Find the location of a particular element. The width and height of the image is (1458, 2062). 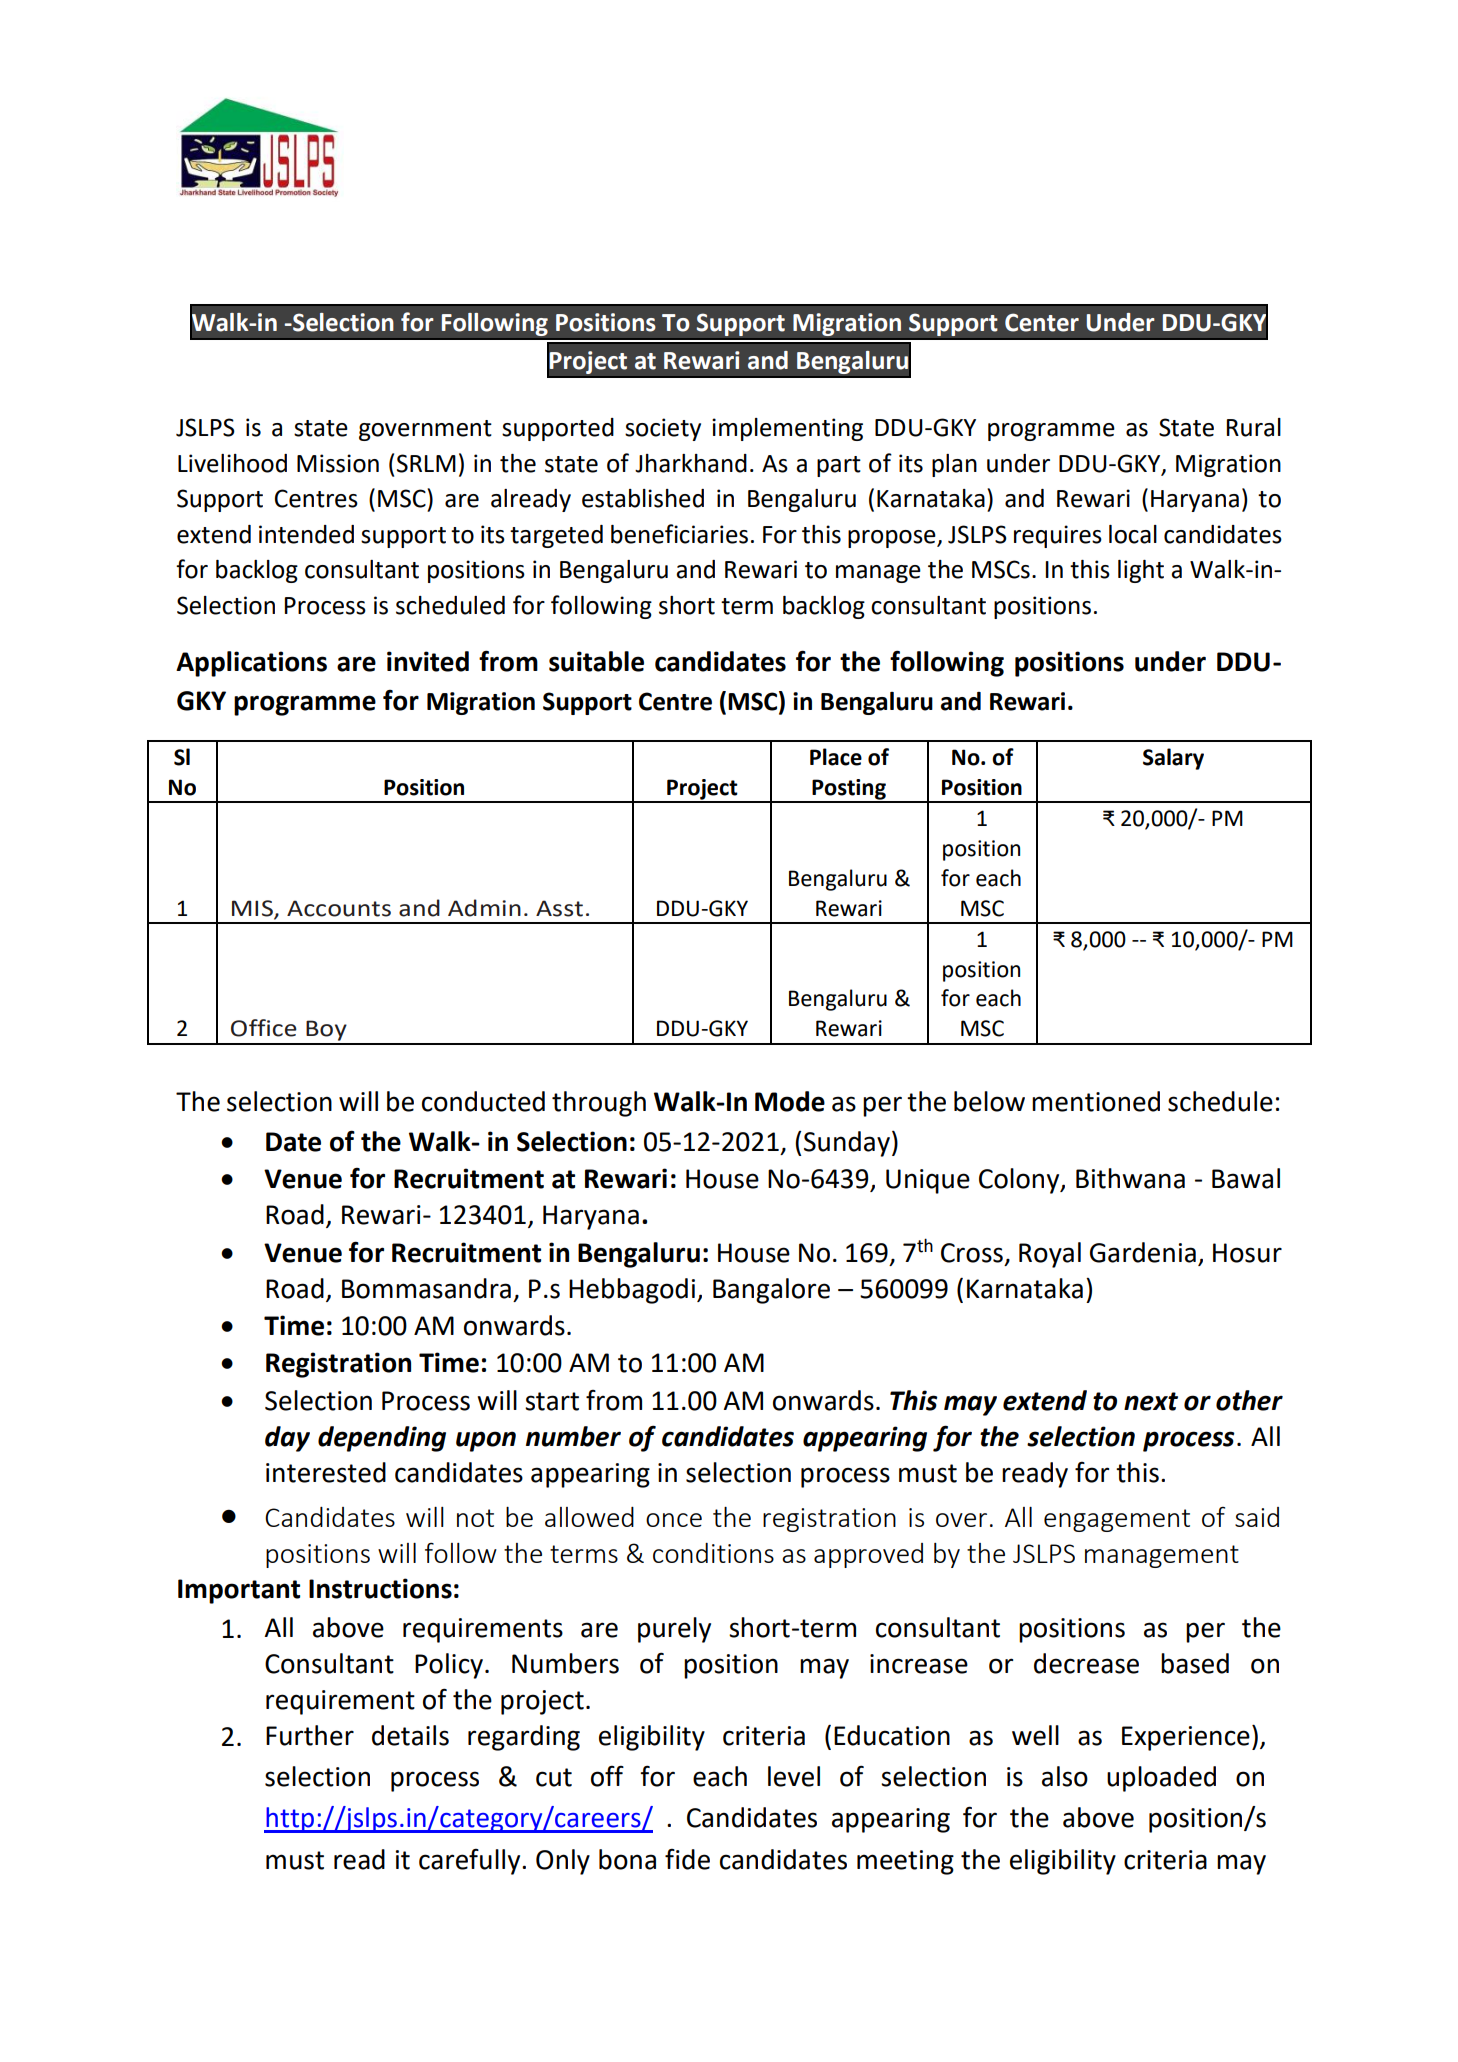

Further is located at coordinates (310, 1735).
